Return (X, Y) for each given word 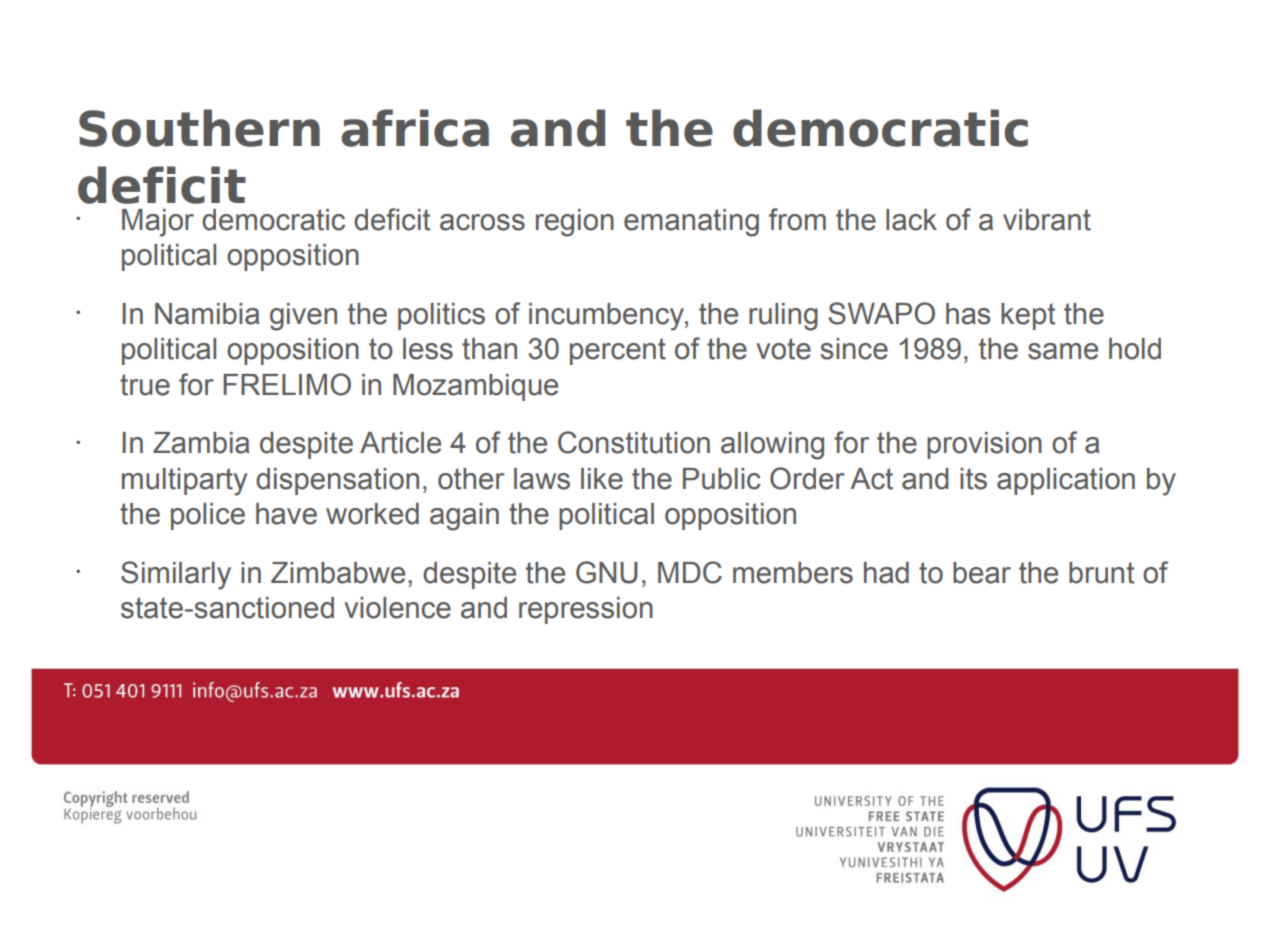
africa (415, 128)
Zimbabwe (338, 573)
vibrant (1047, 220)
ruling (783, 317)
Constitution (634, 442)
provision (984, 445)
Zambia (201, 443)
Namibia (207, 314)
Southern (199, 128)
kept (1028, 316)
